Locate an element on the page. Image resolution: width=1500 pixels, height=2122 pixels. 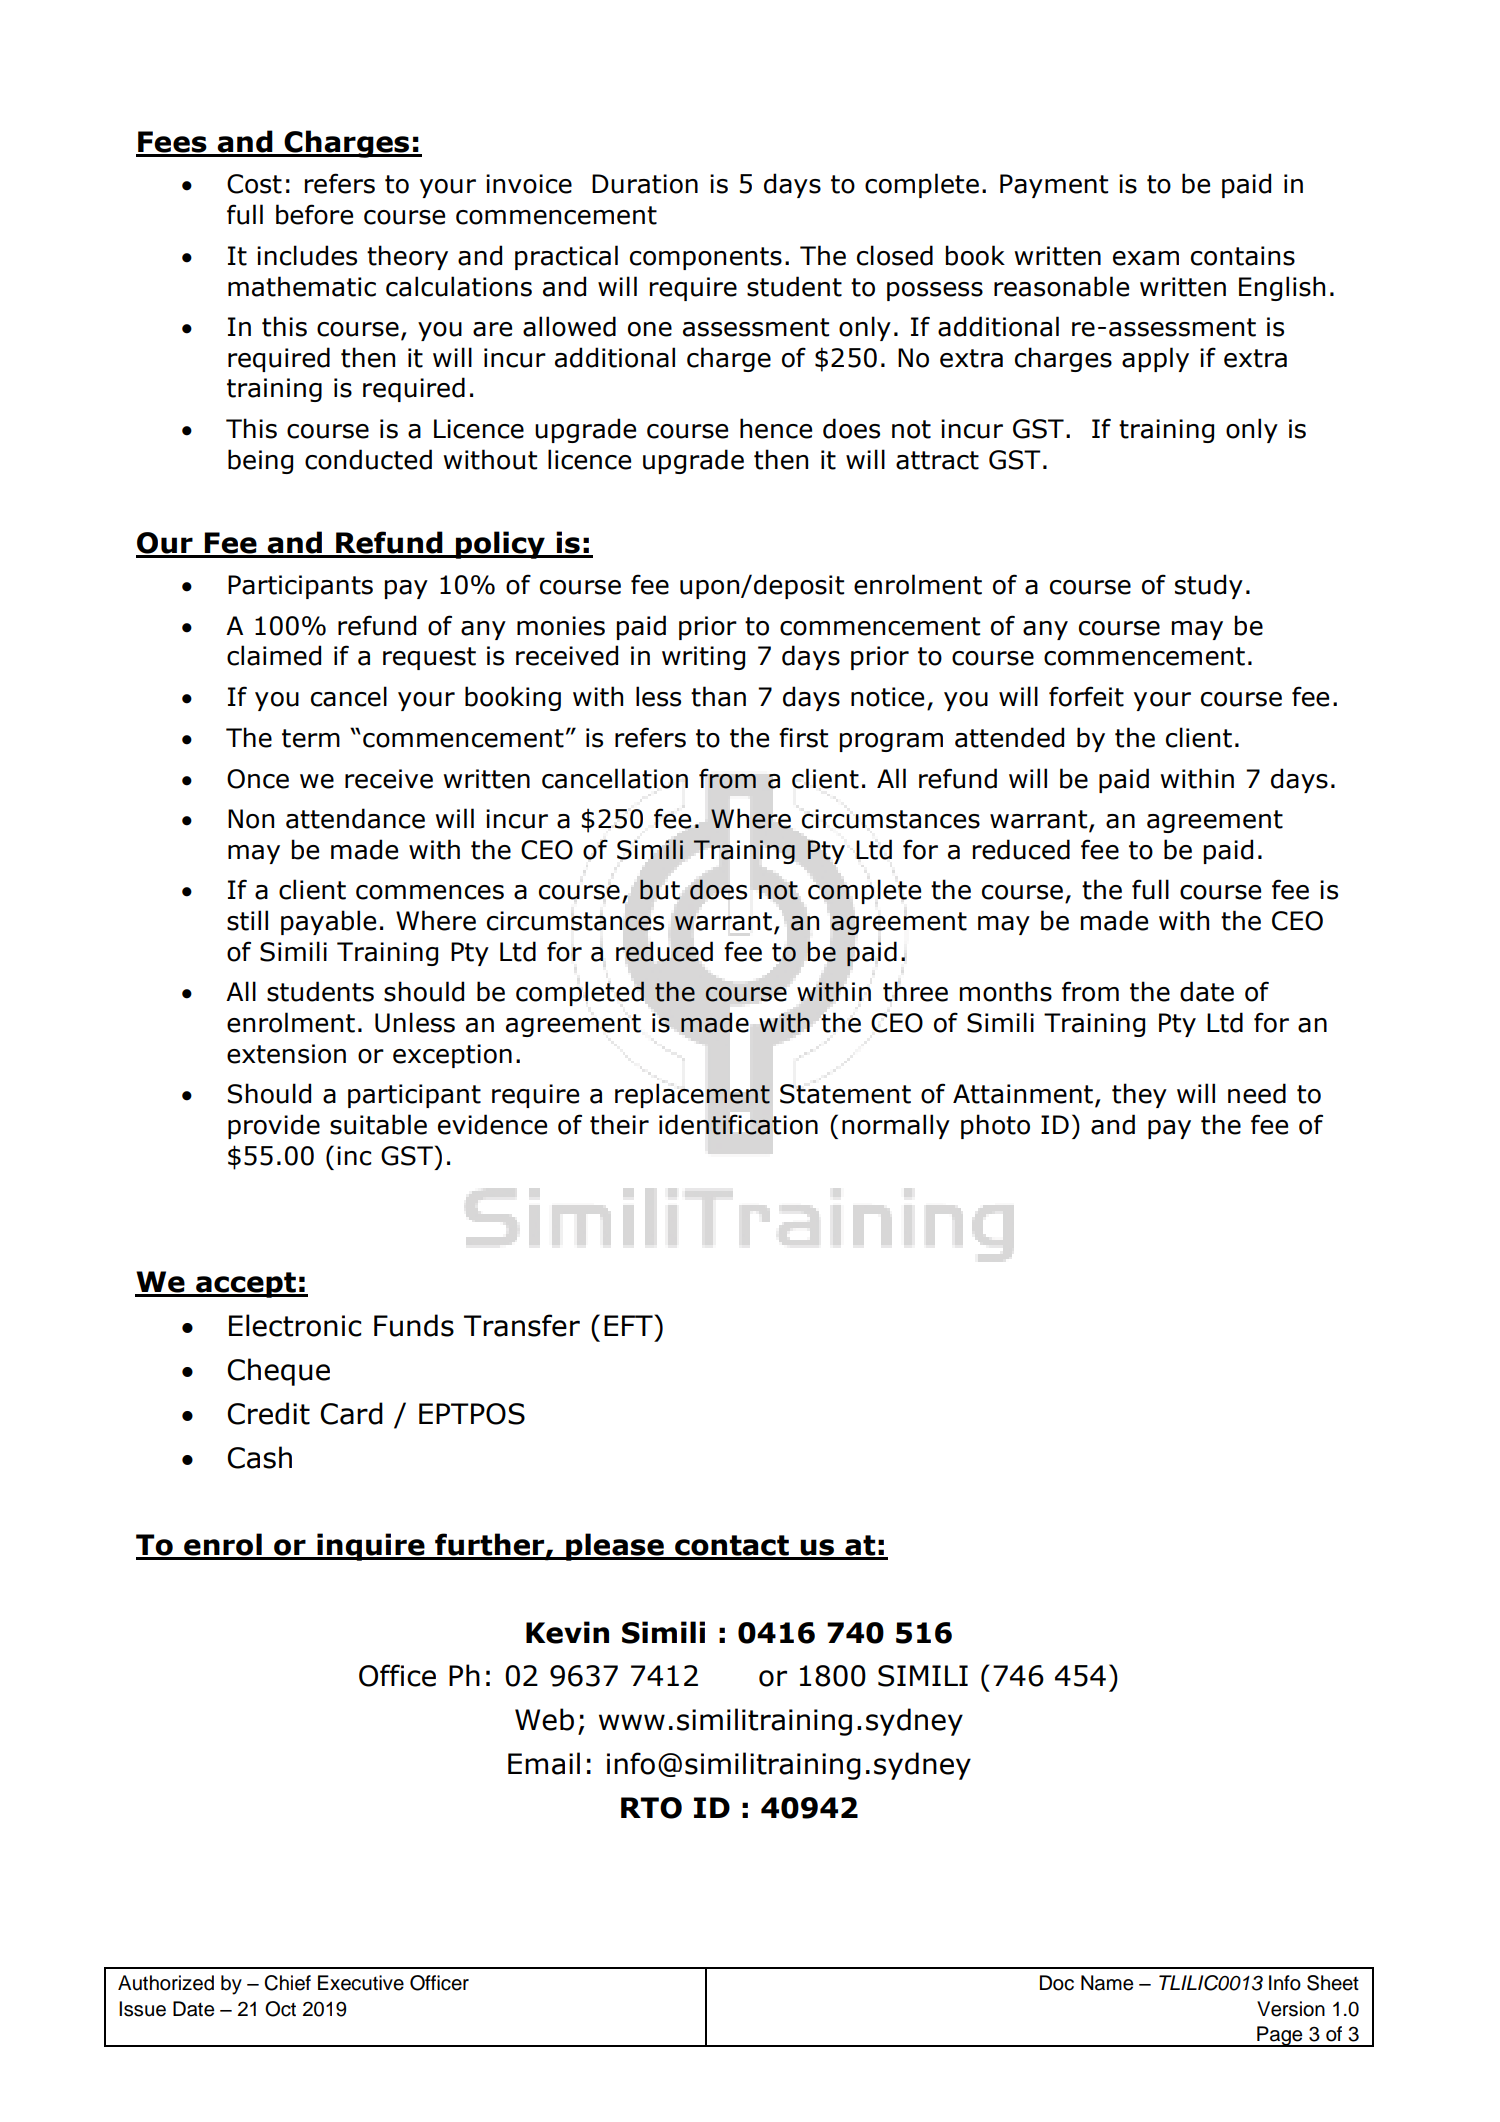
includes is located at coordinates (307, 255).
